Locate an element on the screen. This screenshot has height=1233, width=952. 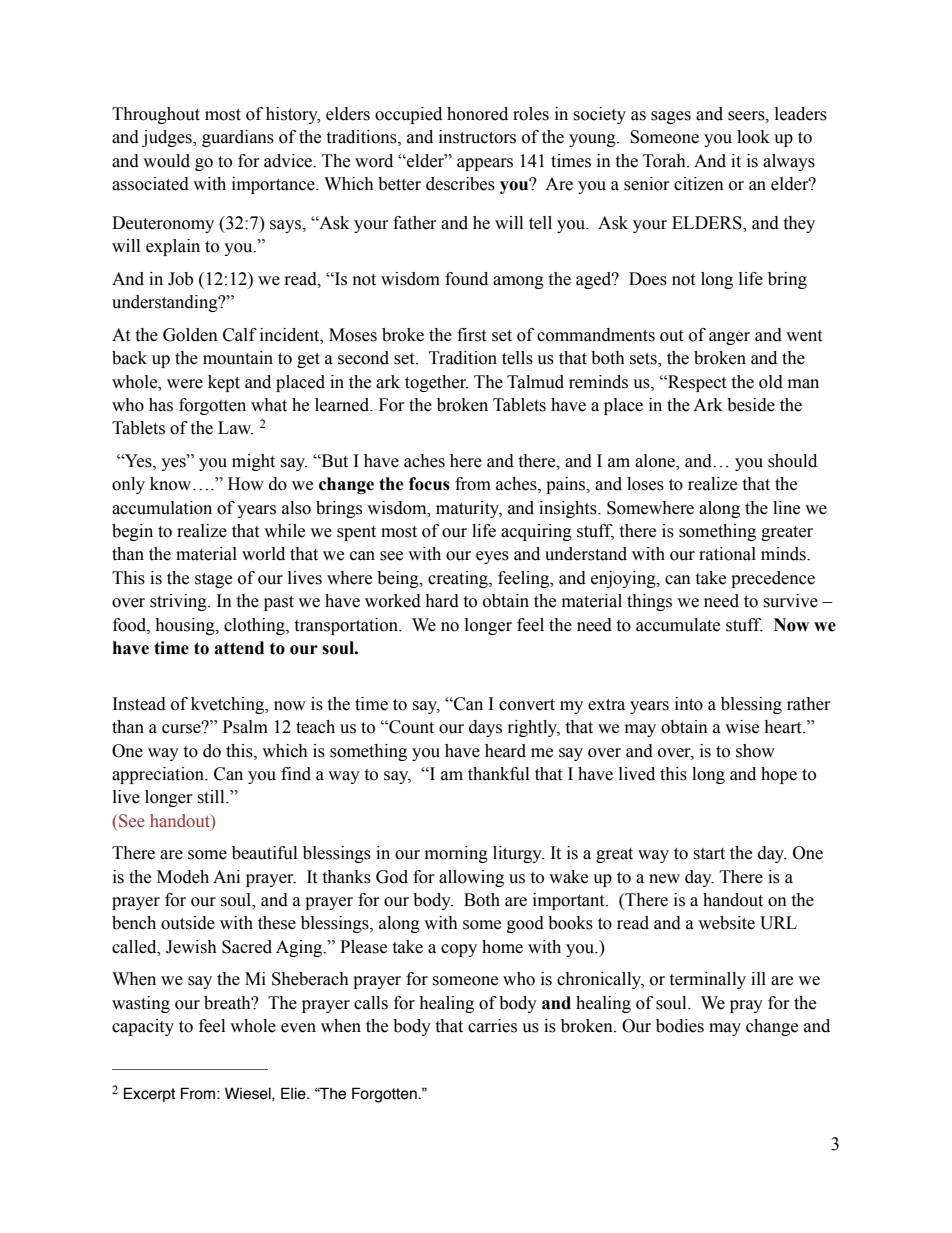
striving is located at coordinates (179, 602).
